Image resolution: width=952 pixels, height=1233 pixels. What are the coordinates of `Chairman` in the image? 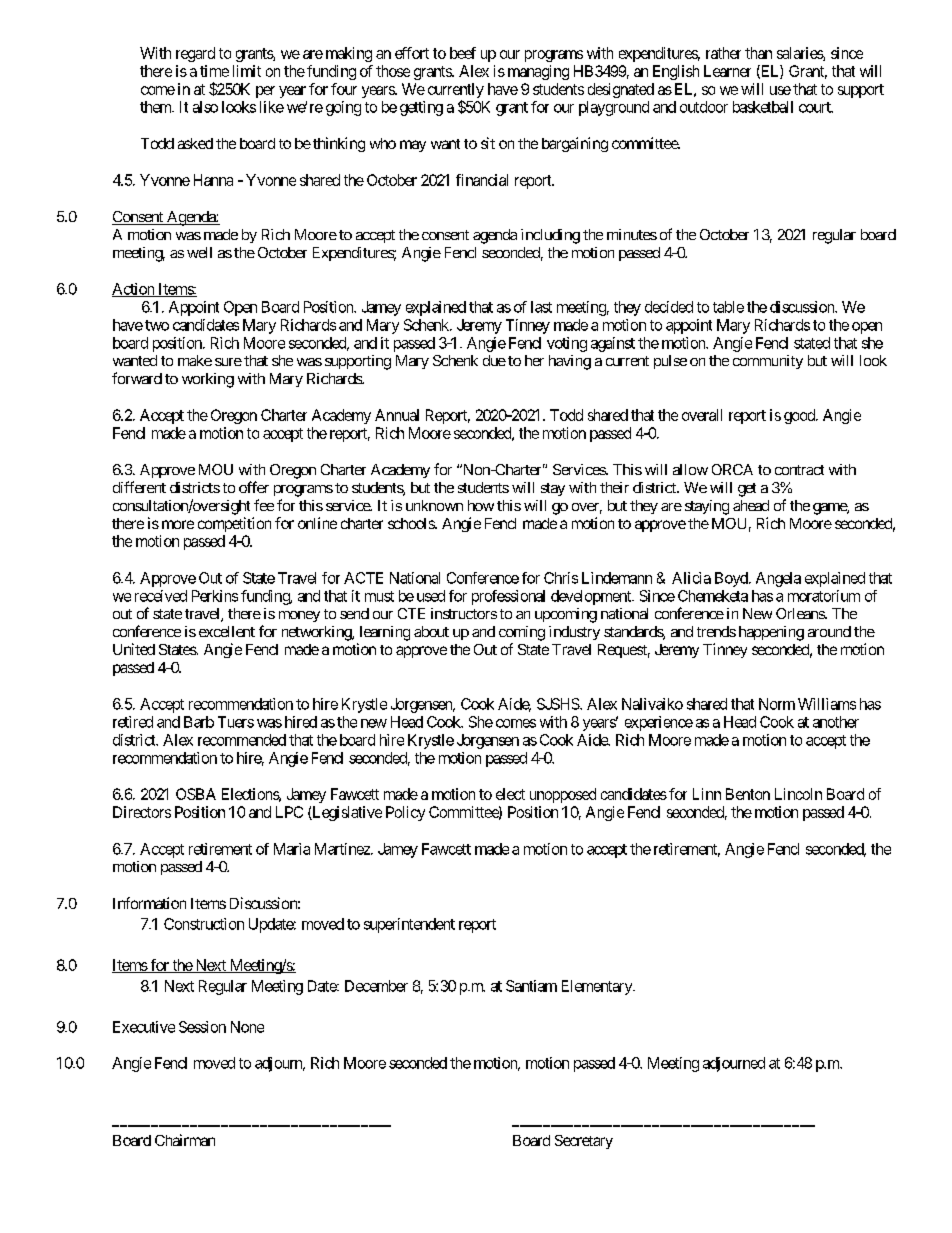 It's located at (185, 1140).
